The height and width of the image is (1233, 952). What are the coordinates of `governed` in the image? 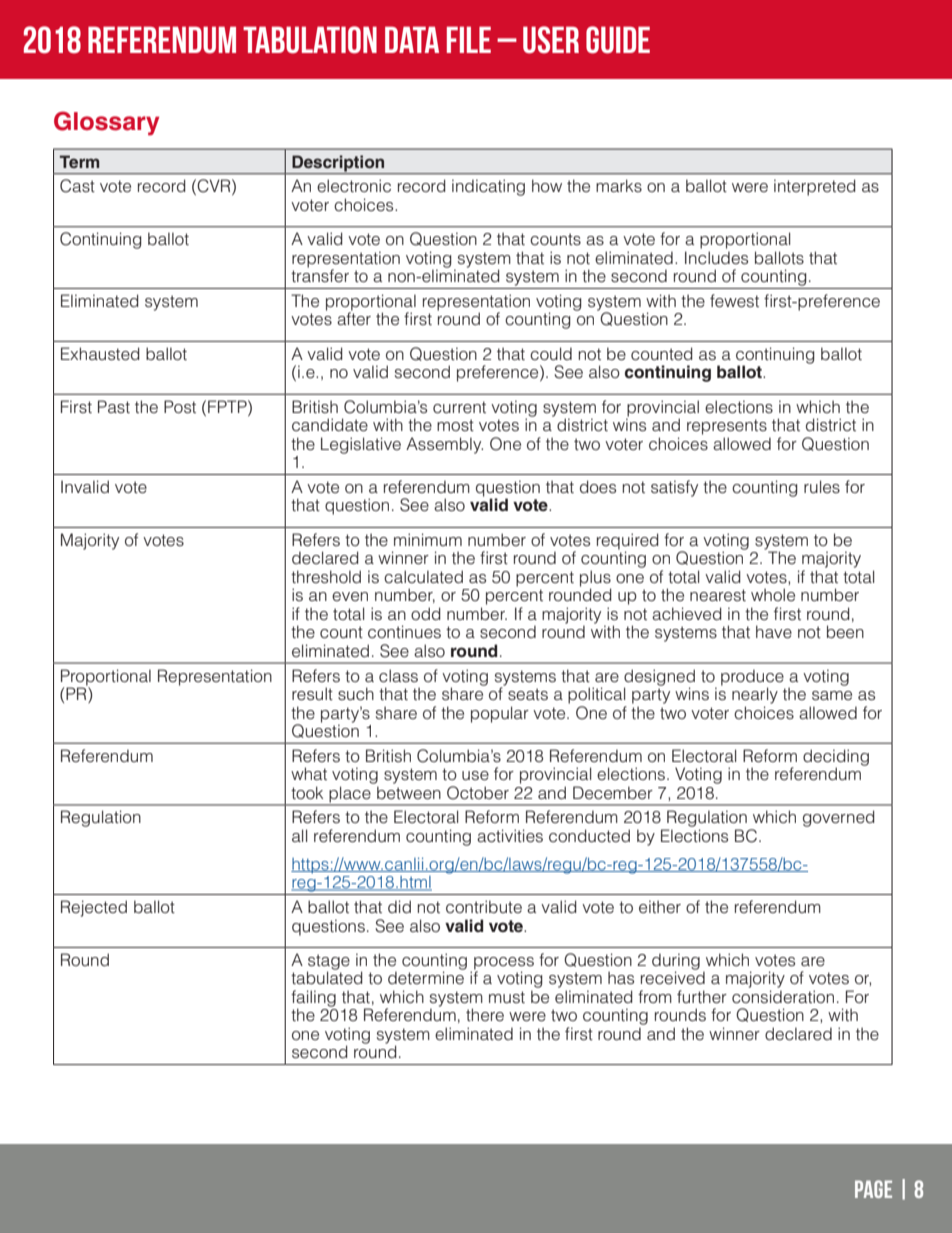 It's located at (839, 818).
